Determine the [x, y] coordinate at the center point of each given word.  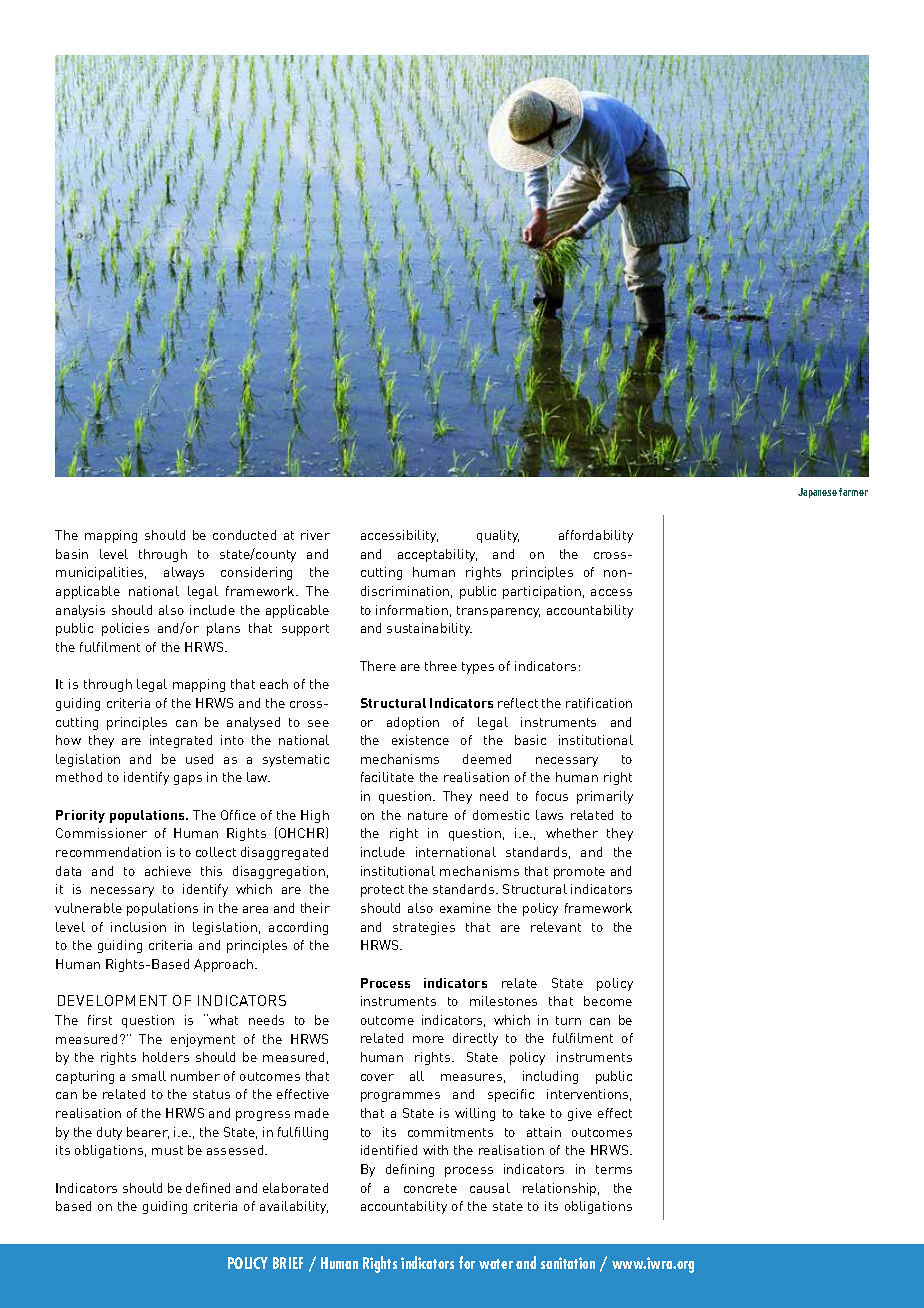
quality [498, 536]
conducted [244, 535]
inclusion [138, 927]
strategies [424, 928]
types [478, 668]
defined [208, 1188]
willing [475, 1114]
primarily [605, 797]
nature [428, 815]
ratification [599, 703]
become [608, 1001]
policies [125, 629]
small [149, 1076]
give [580, 1114]
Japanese [817, 493]
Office [238, 815]
